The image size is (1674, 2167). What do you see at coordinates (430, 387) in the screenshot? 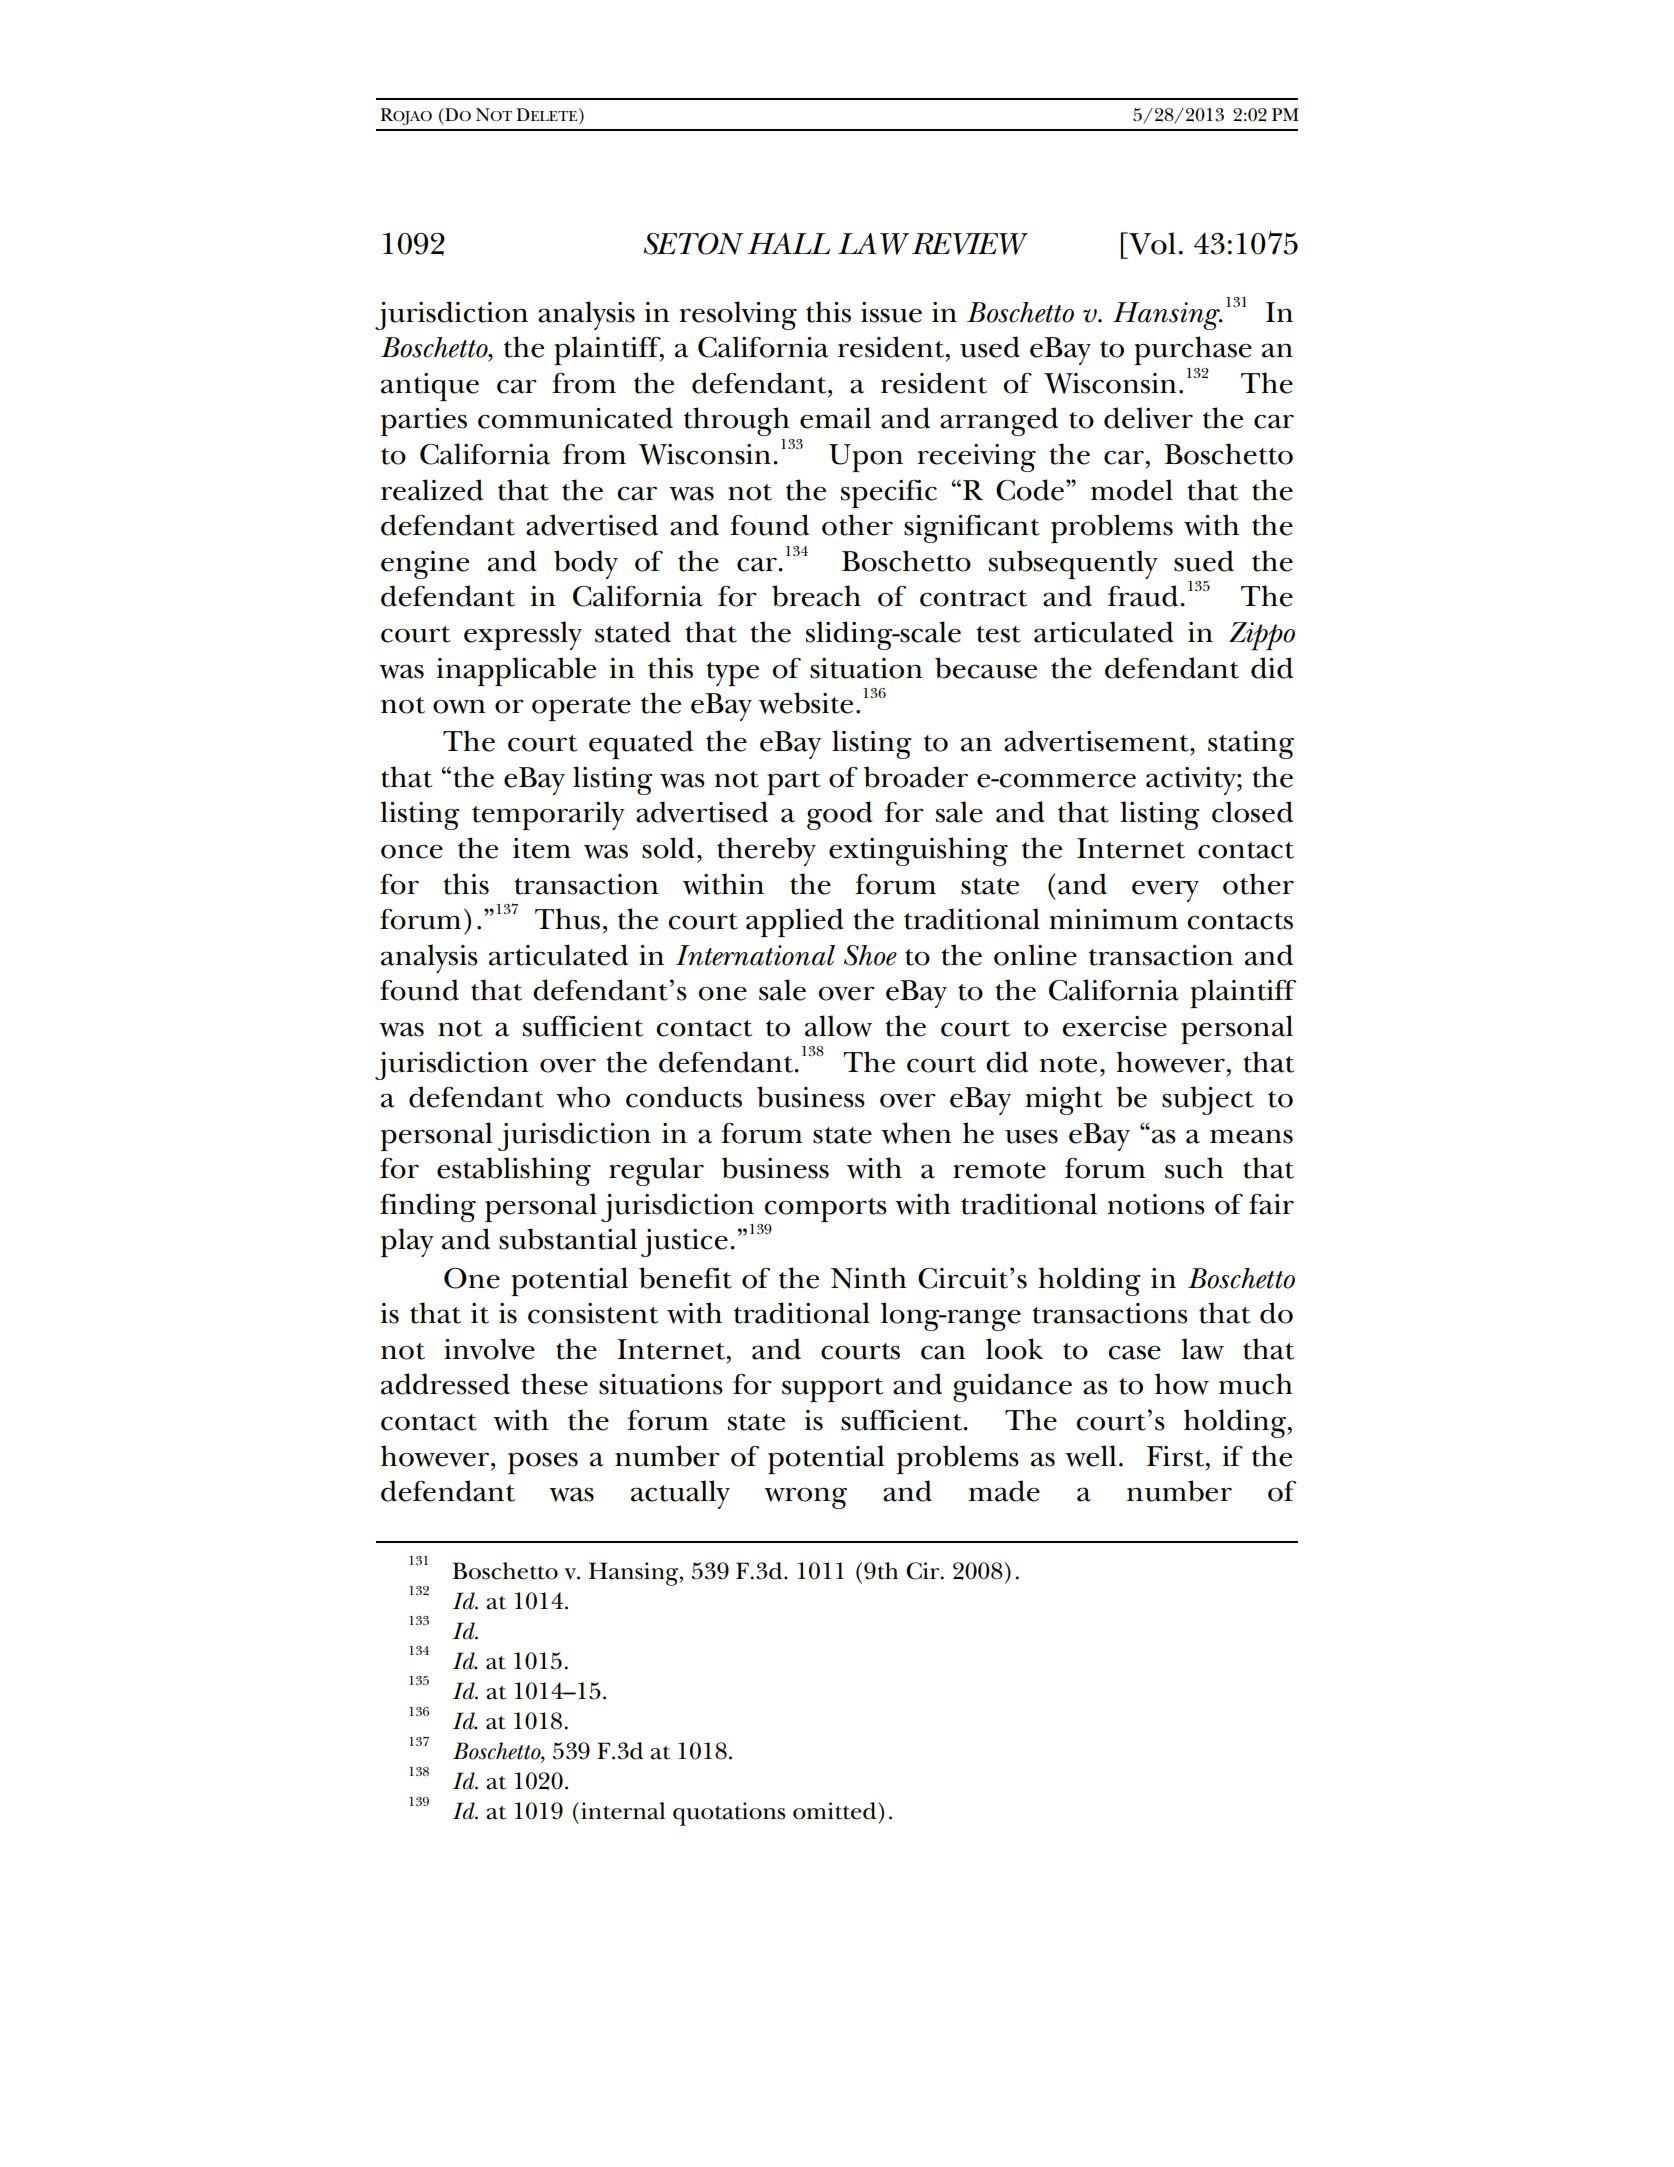
I see `antique` at bounding box center [430, 387].
